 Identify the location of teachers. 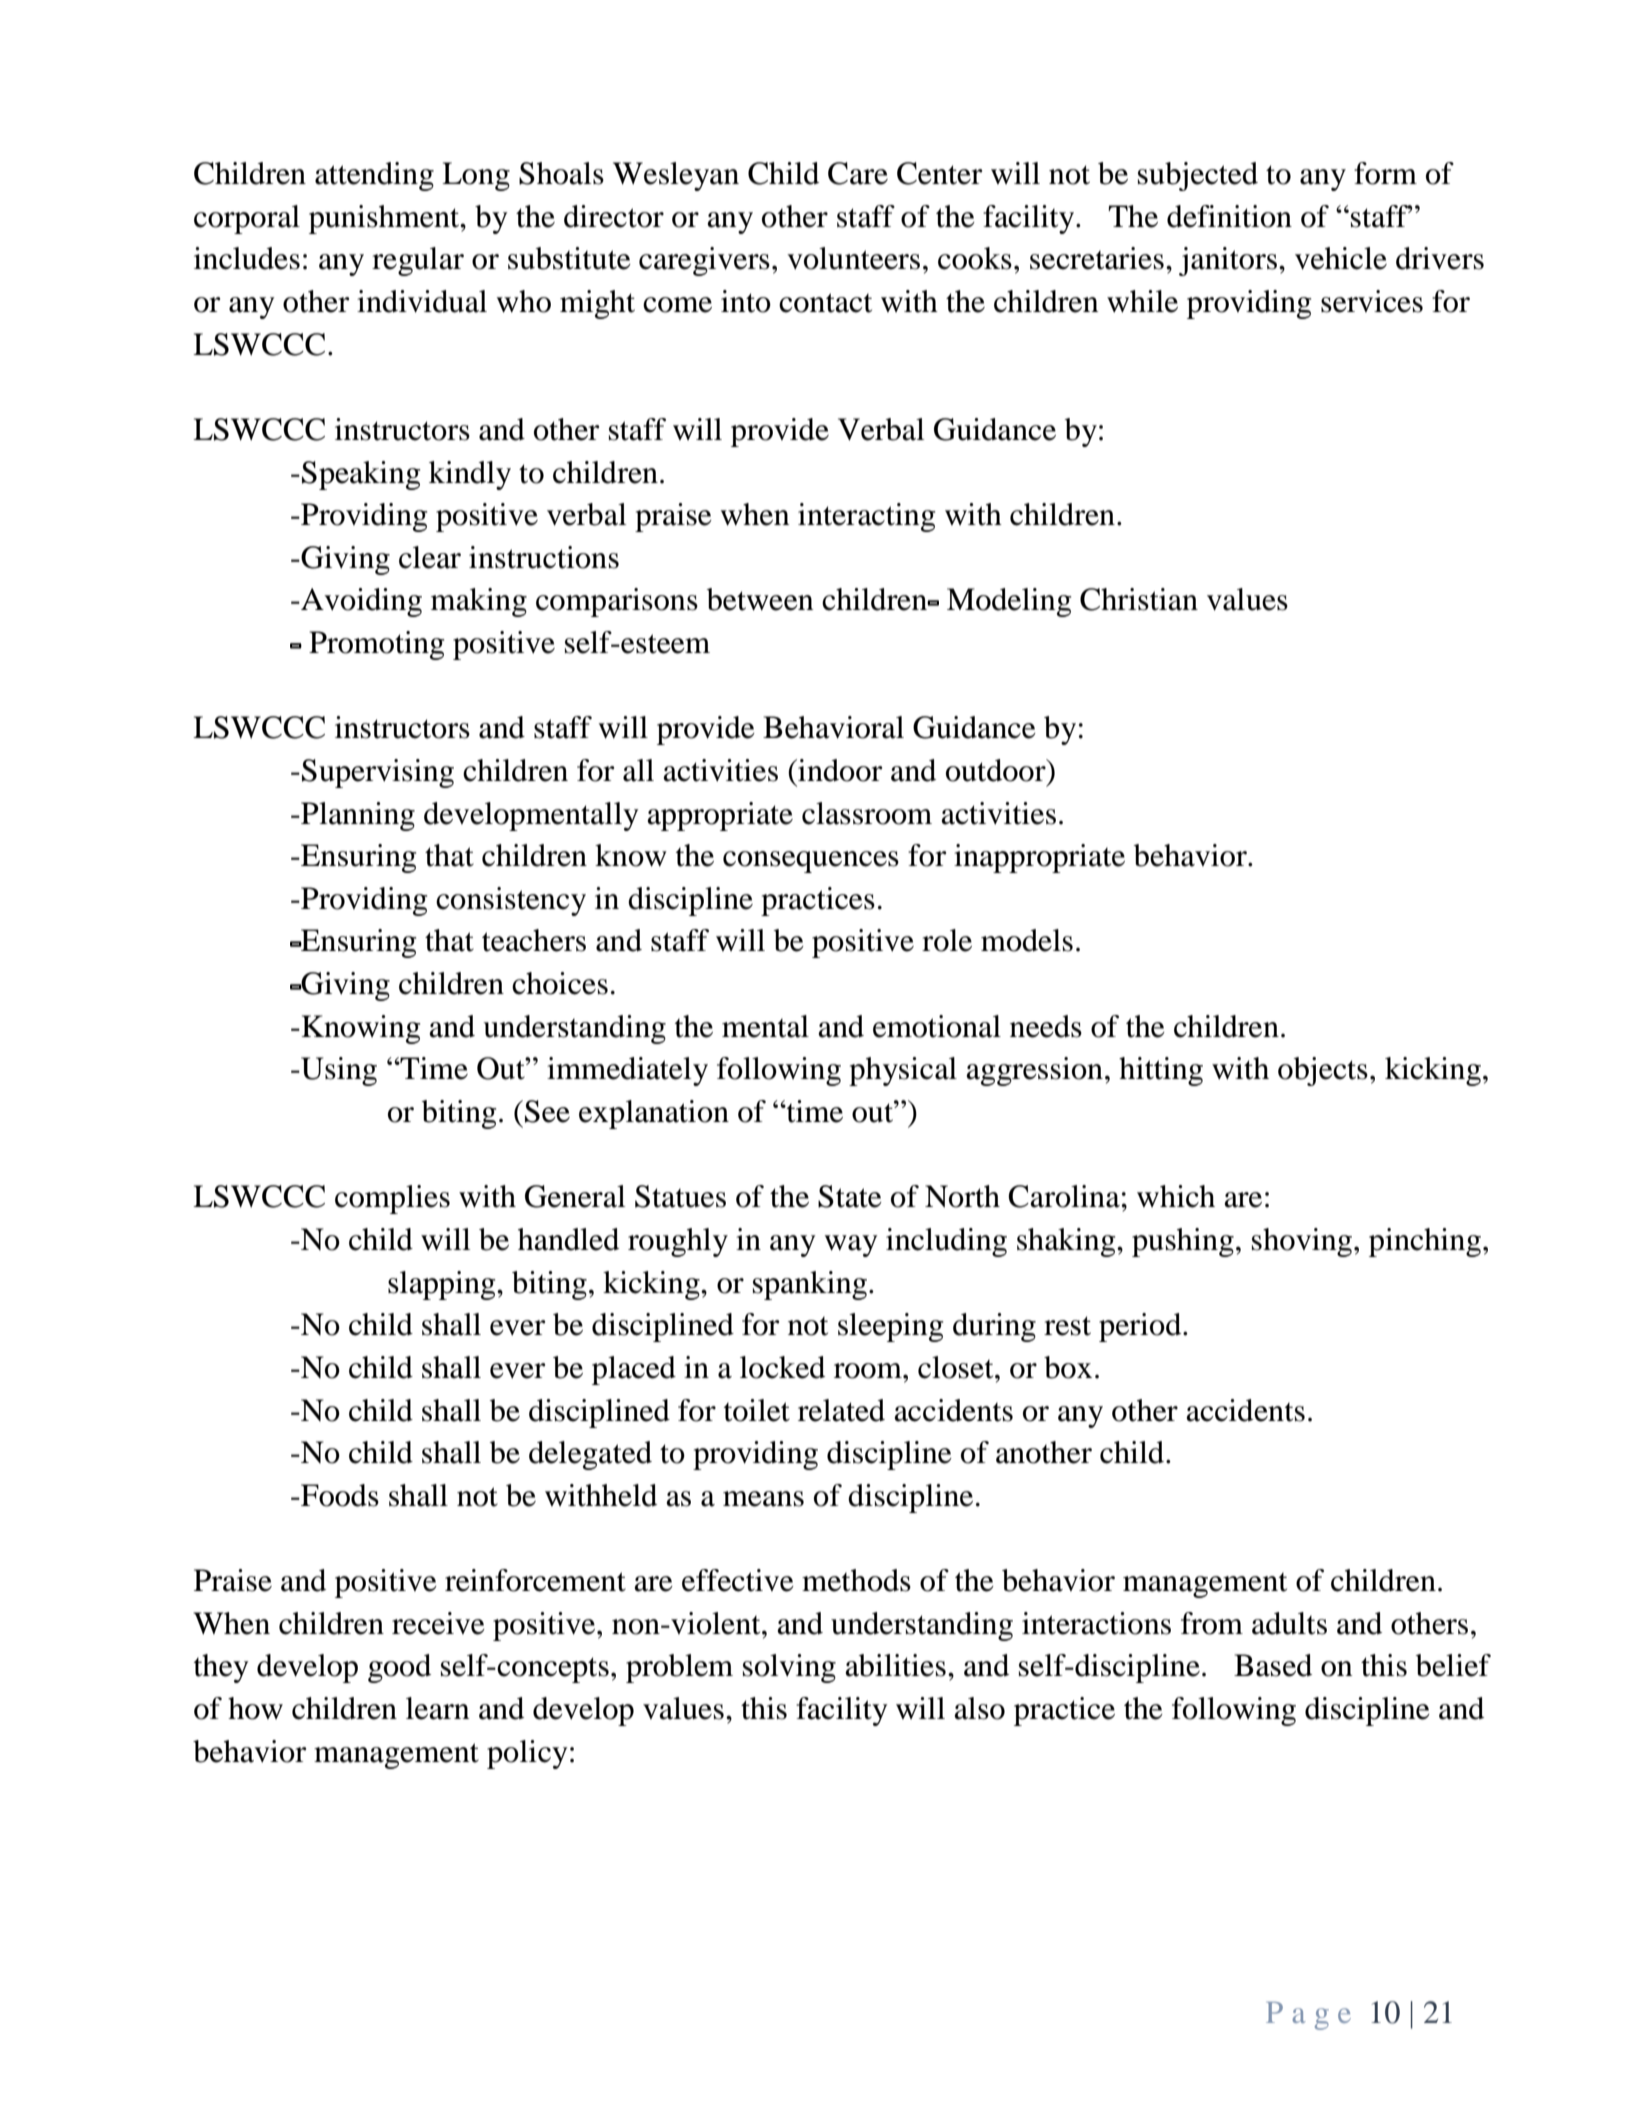
(534, 940).
